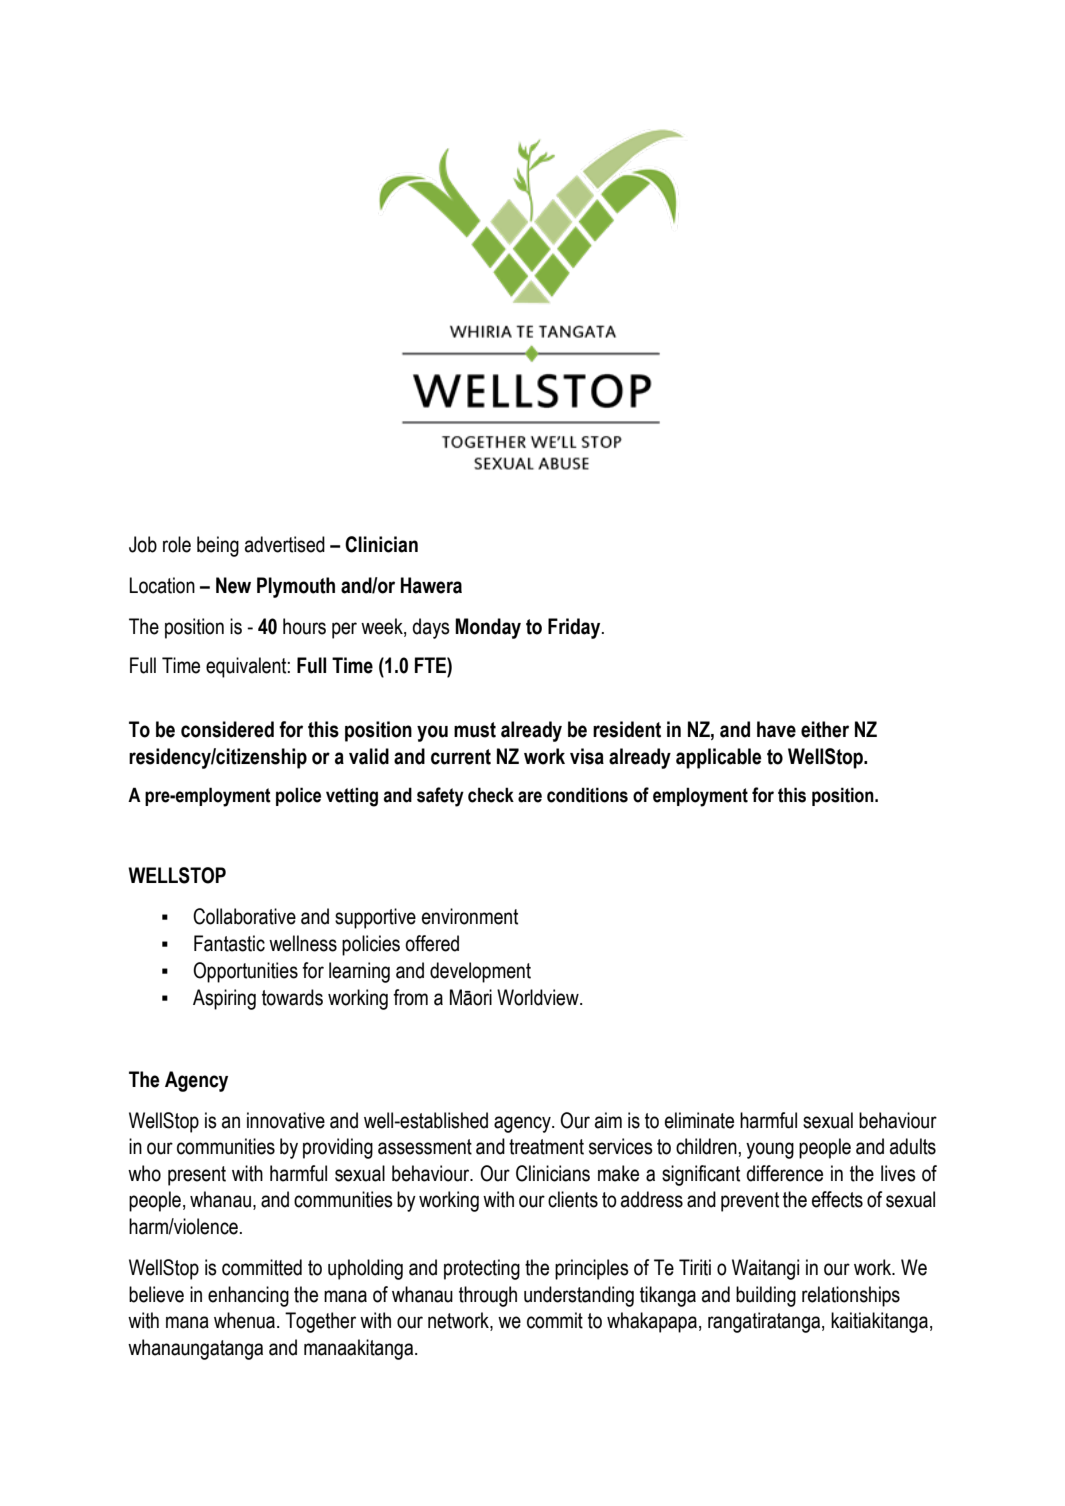  Describe the element at coordinates (248, 1296) in the document. I see `enhancing` at that location.
